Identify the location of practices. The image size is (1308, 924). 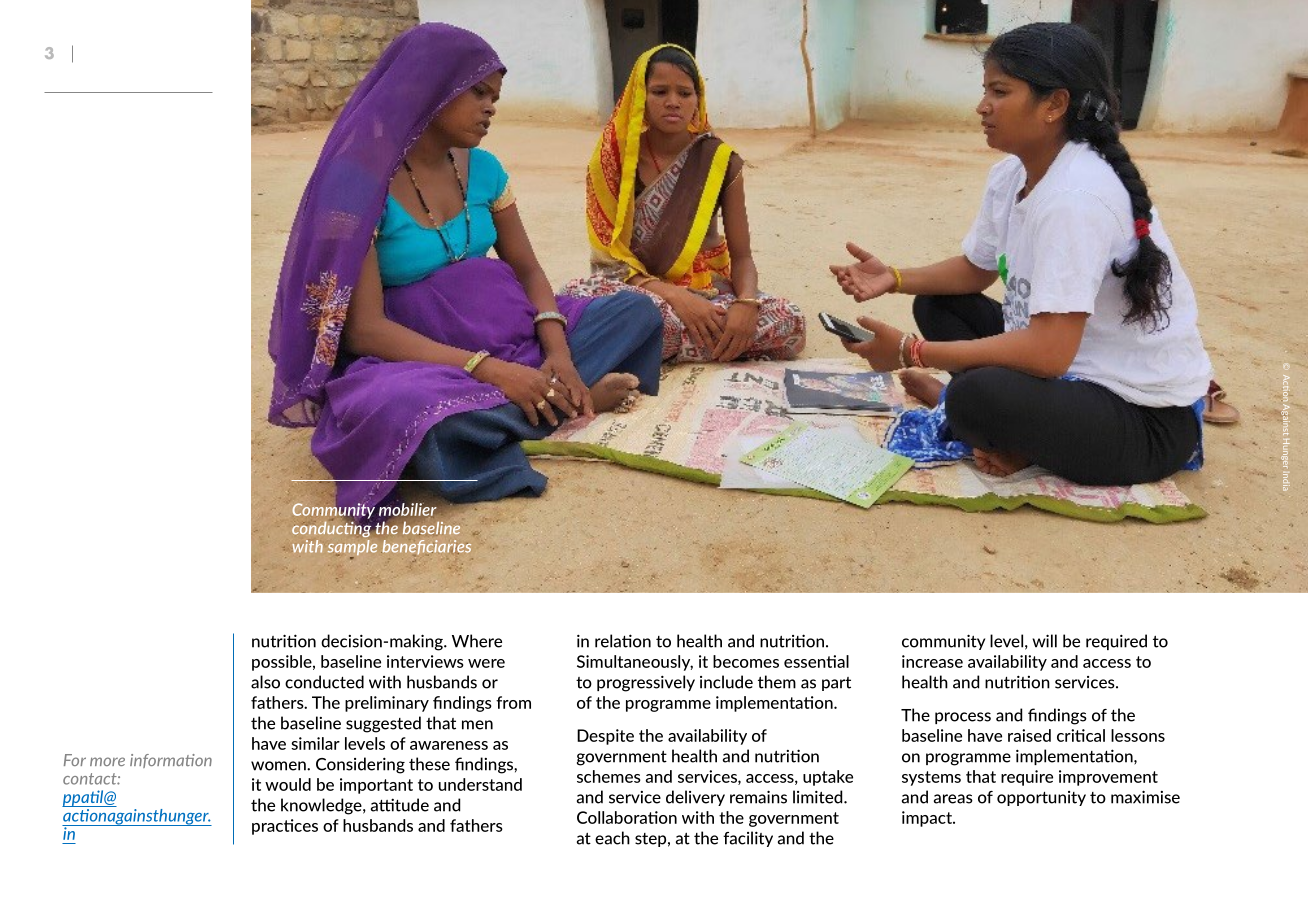
(285, 827).
